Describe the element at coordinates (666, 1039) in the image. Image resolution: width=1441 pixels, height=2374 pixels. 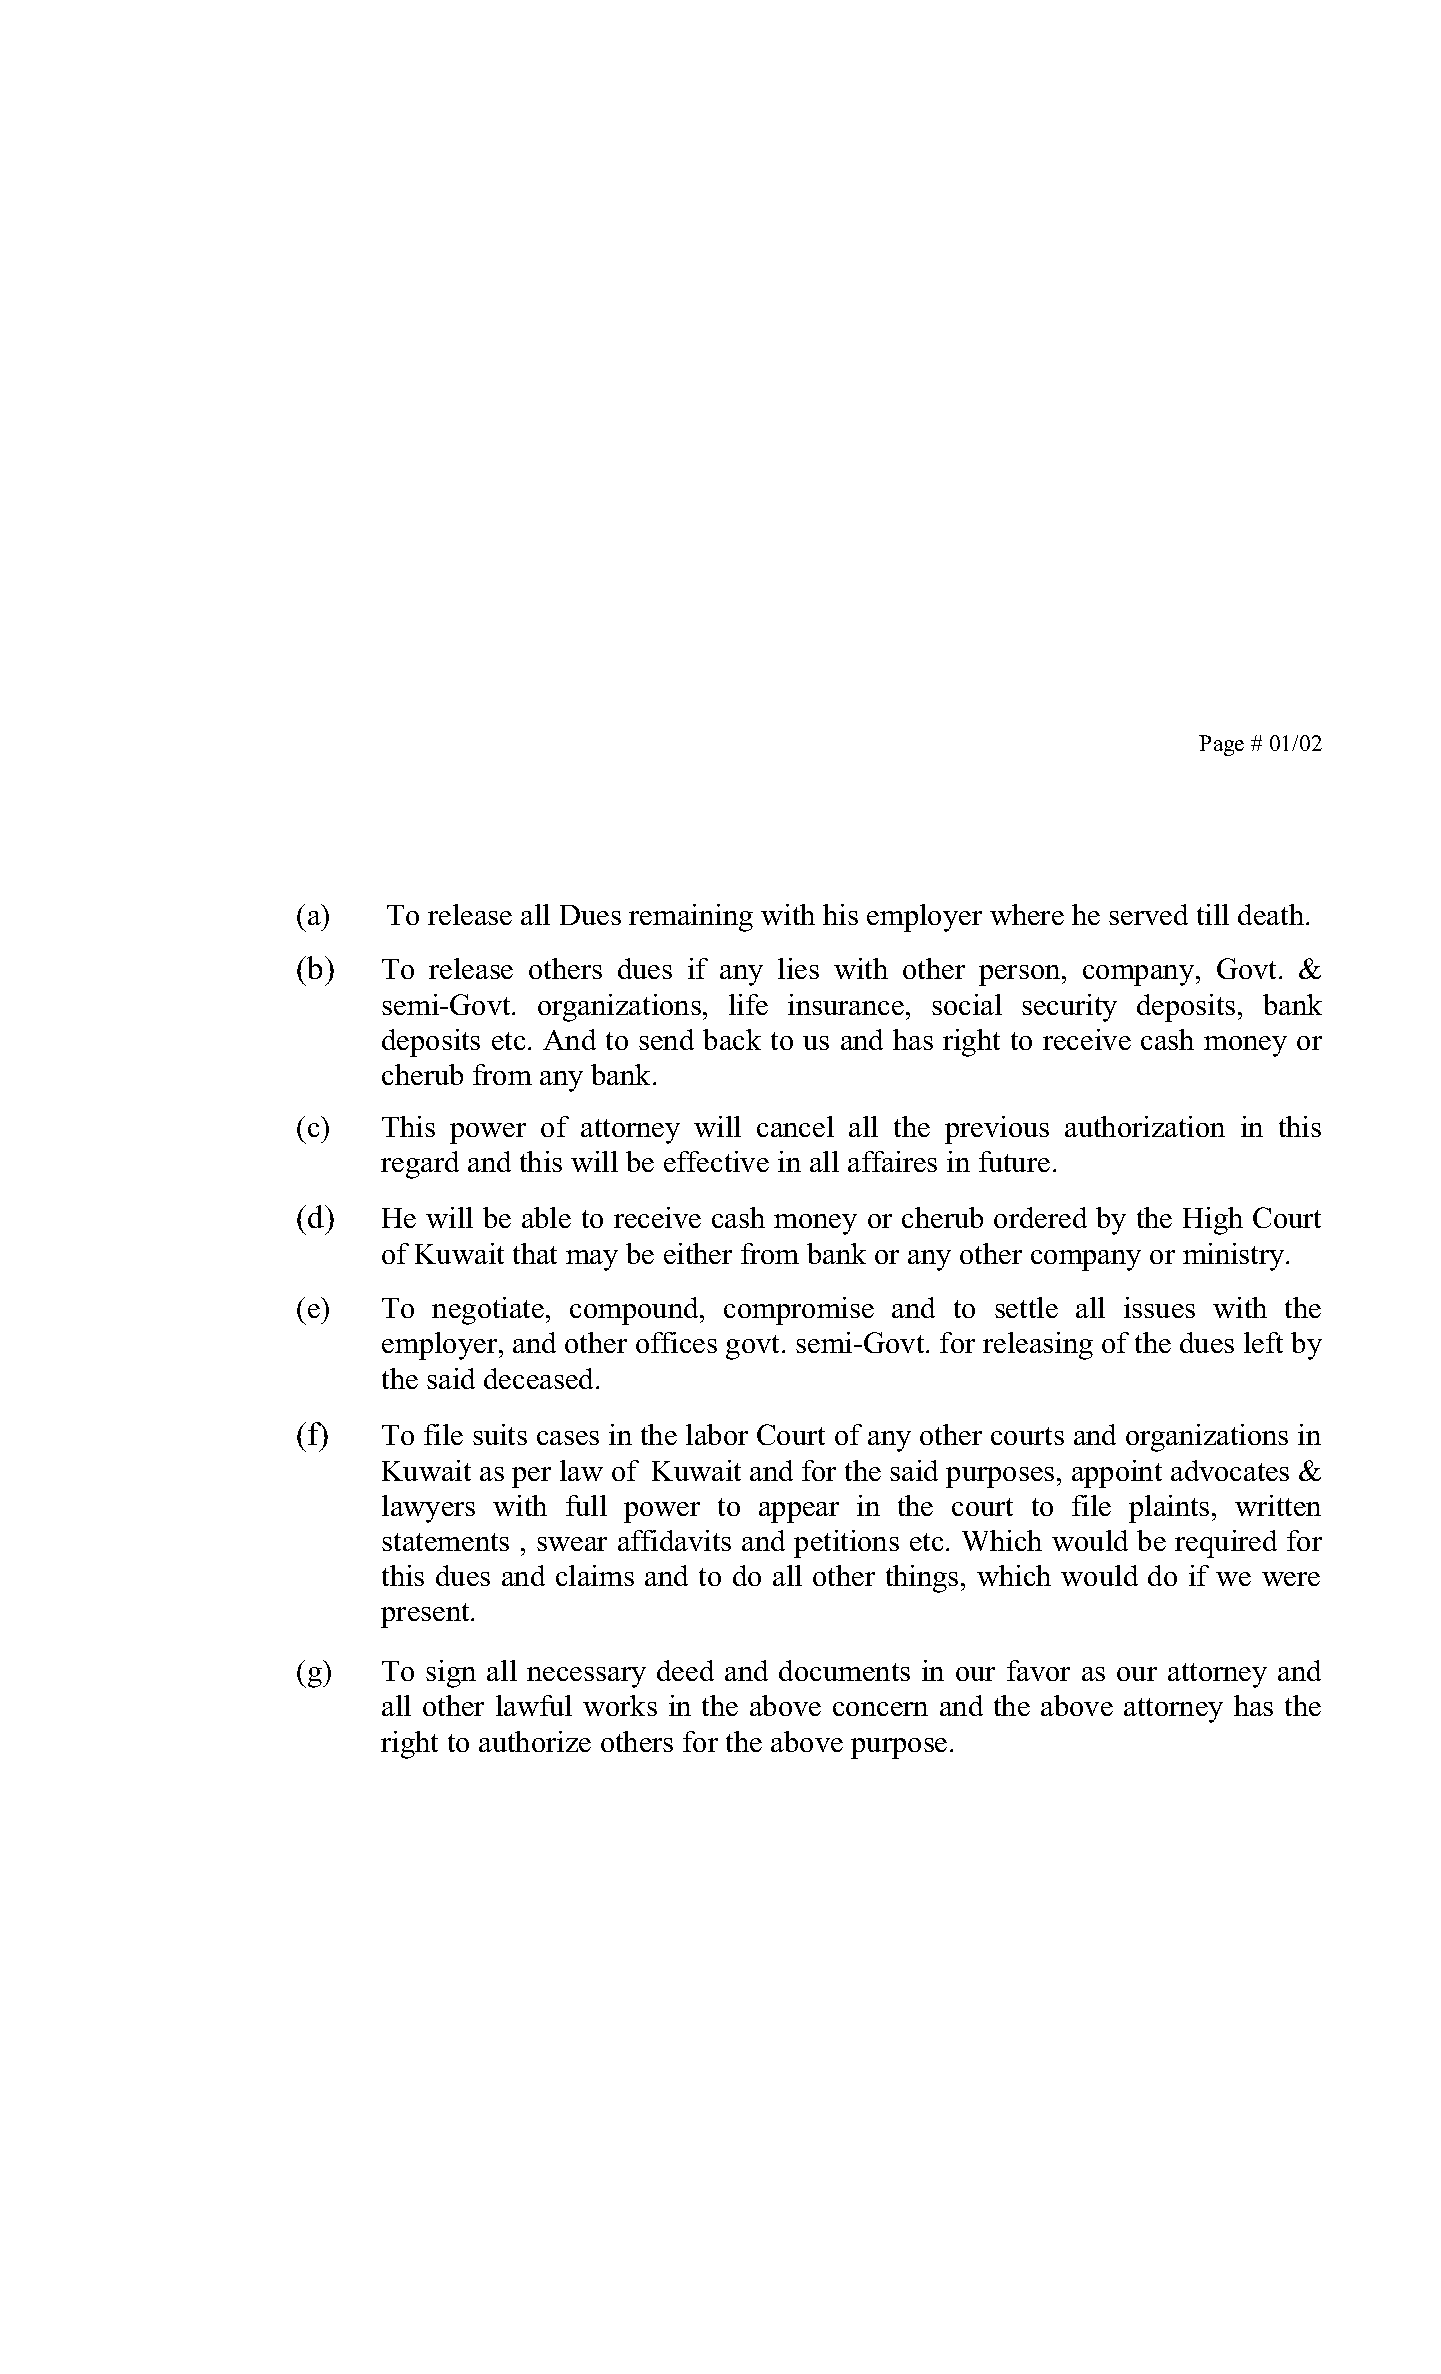
I see `send` at that location.
